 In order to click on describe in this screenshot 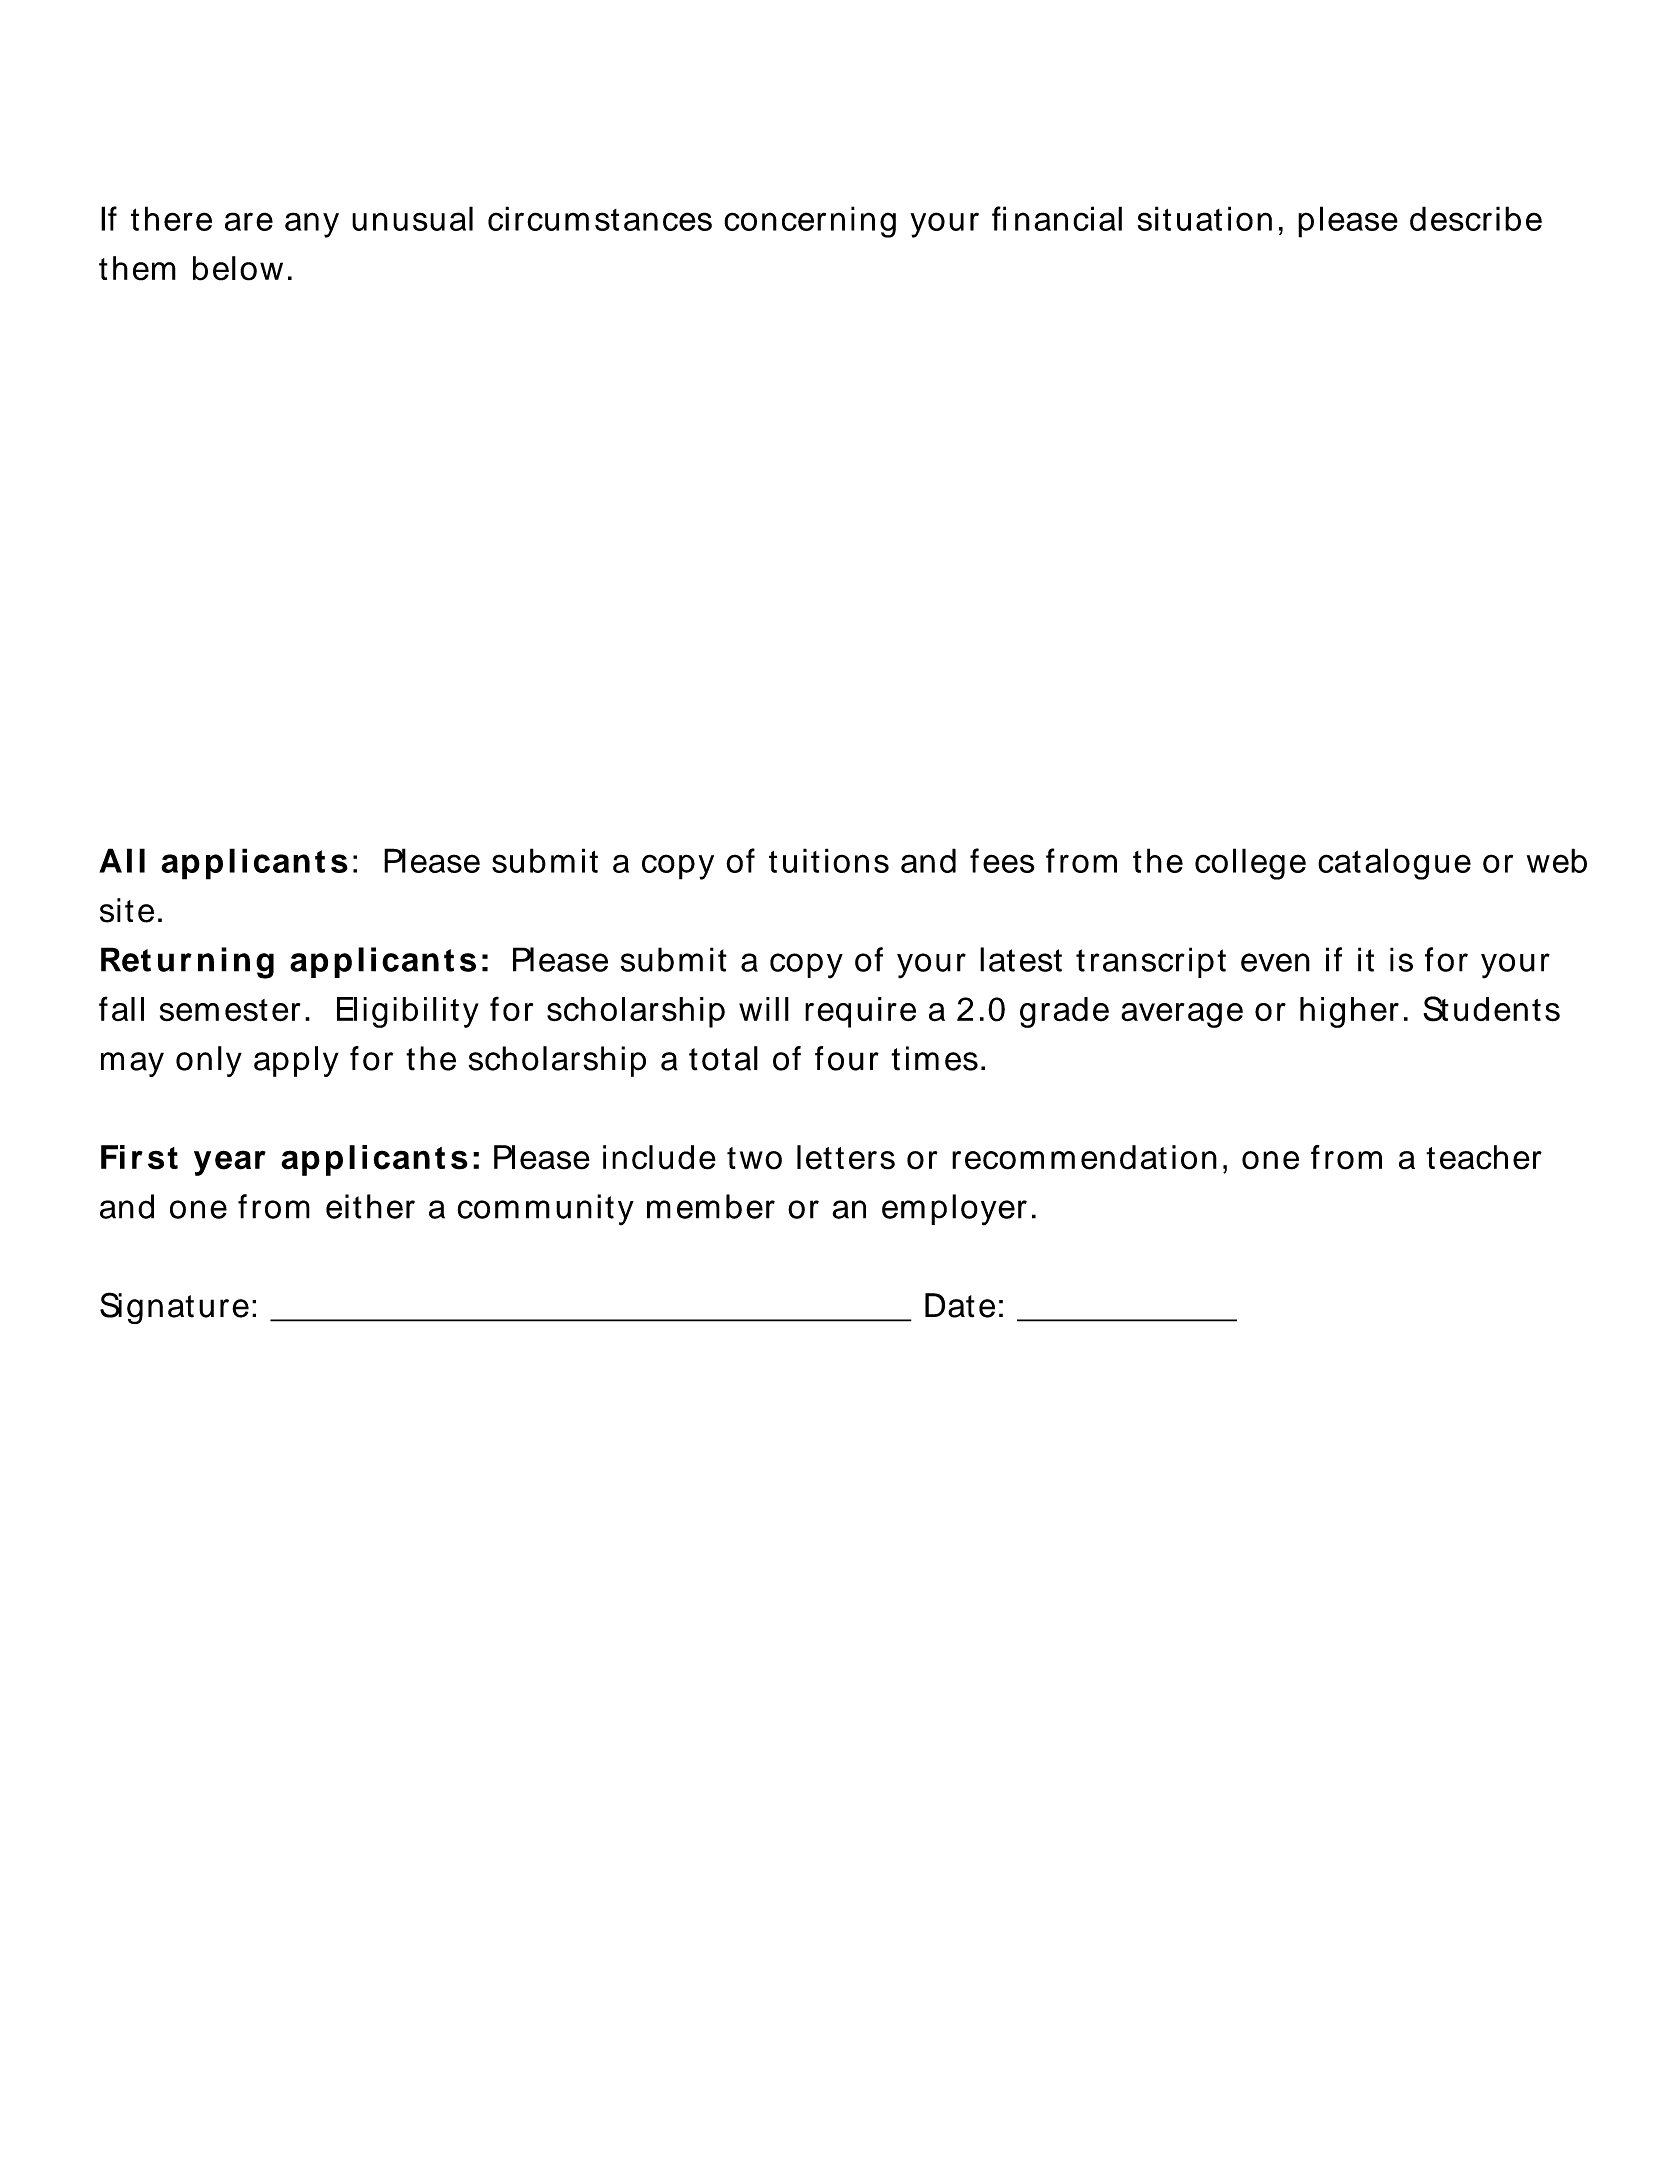, I will do `click(1476, 218)`.
